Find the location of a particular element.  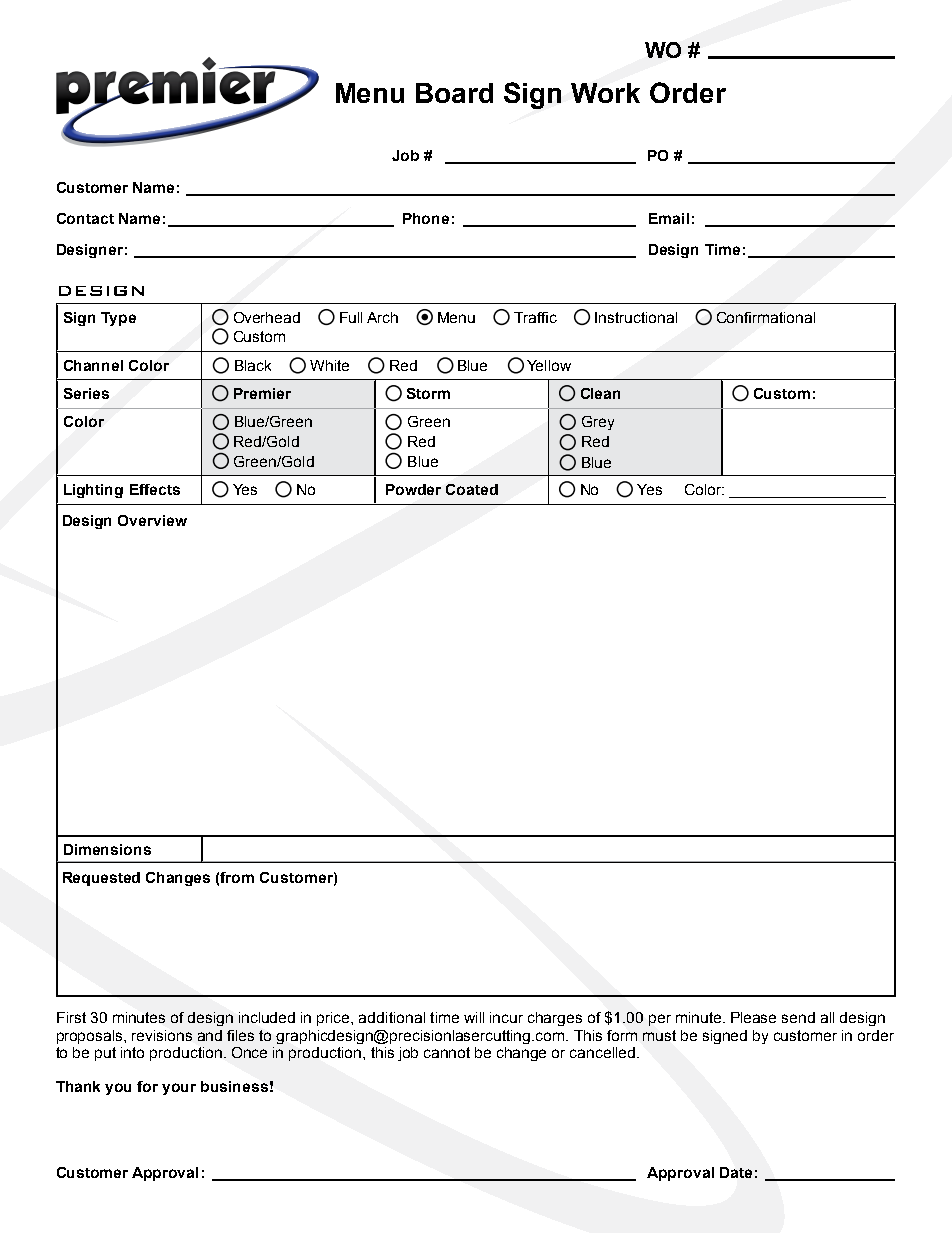

Board is located at coordinates (454, 93).
